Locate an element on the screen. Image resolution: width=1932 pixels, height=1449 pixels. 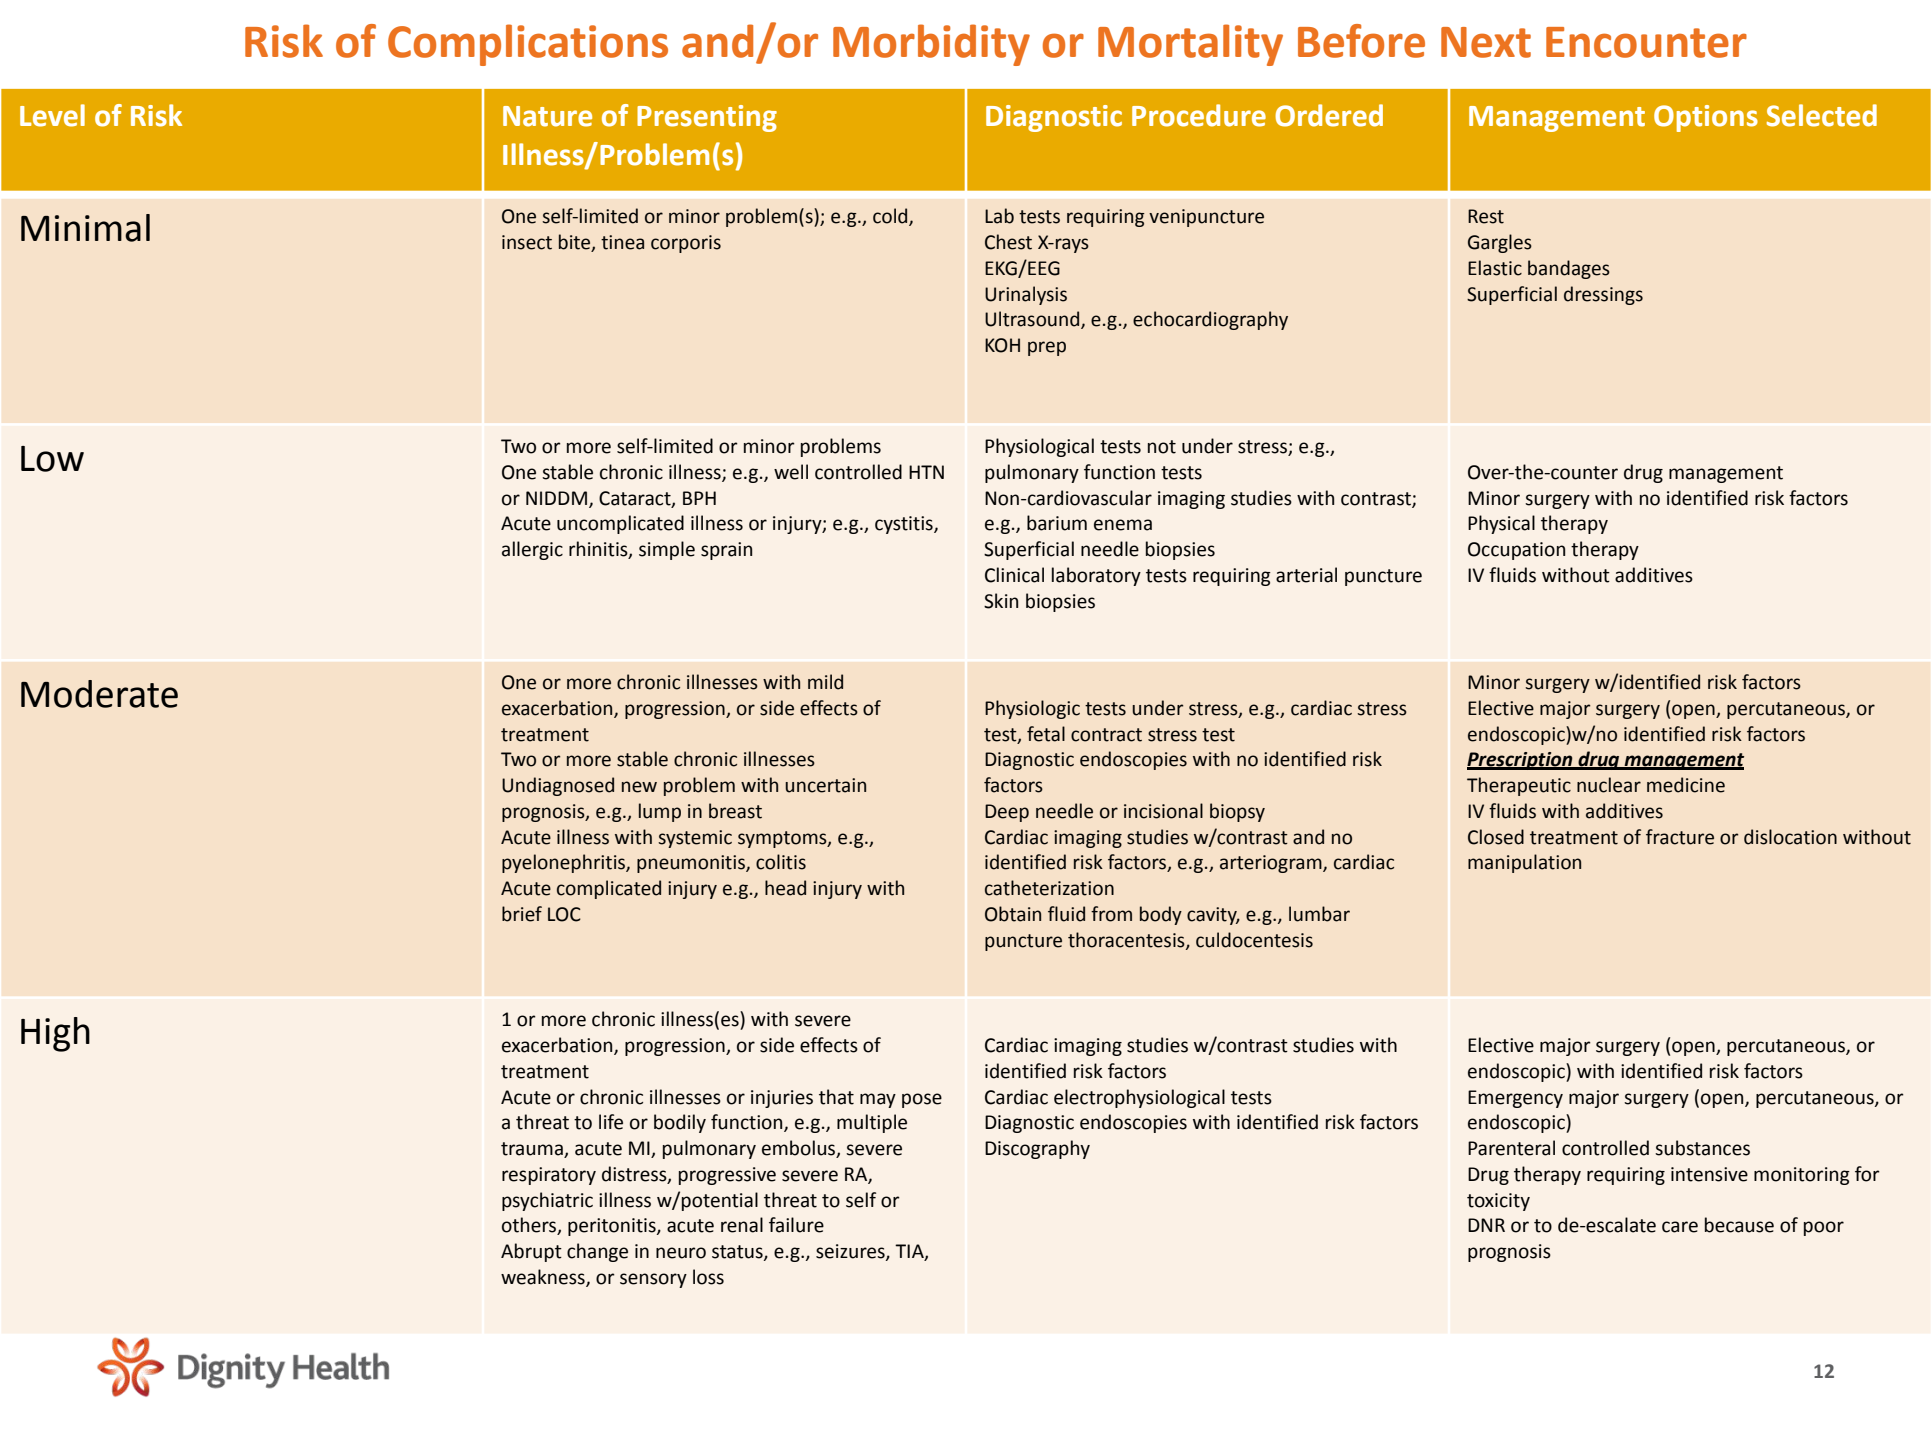
mild is located at coordinates (825, 682).
